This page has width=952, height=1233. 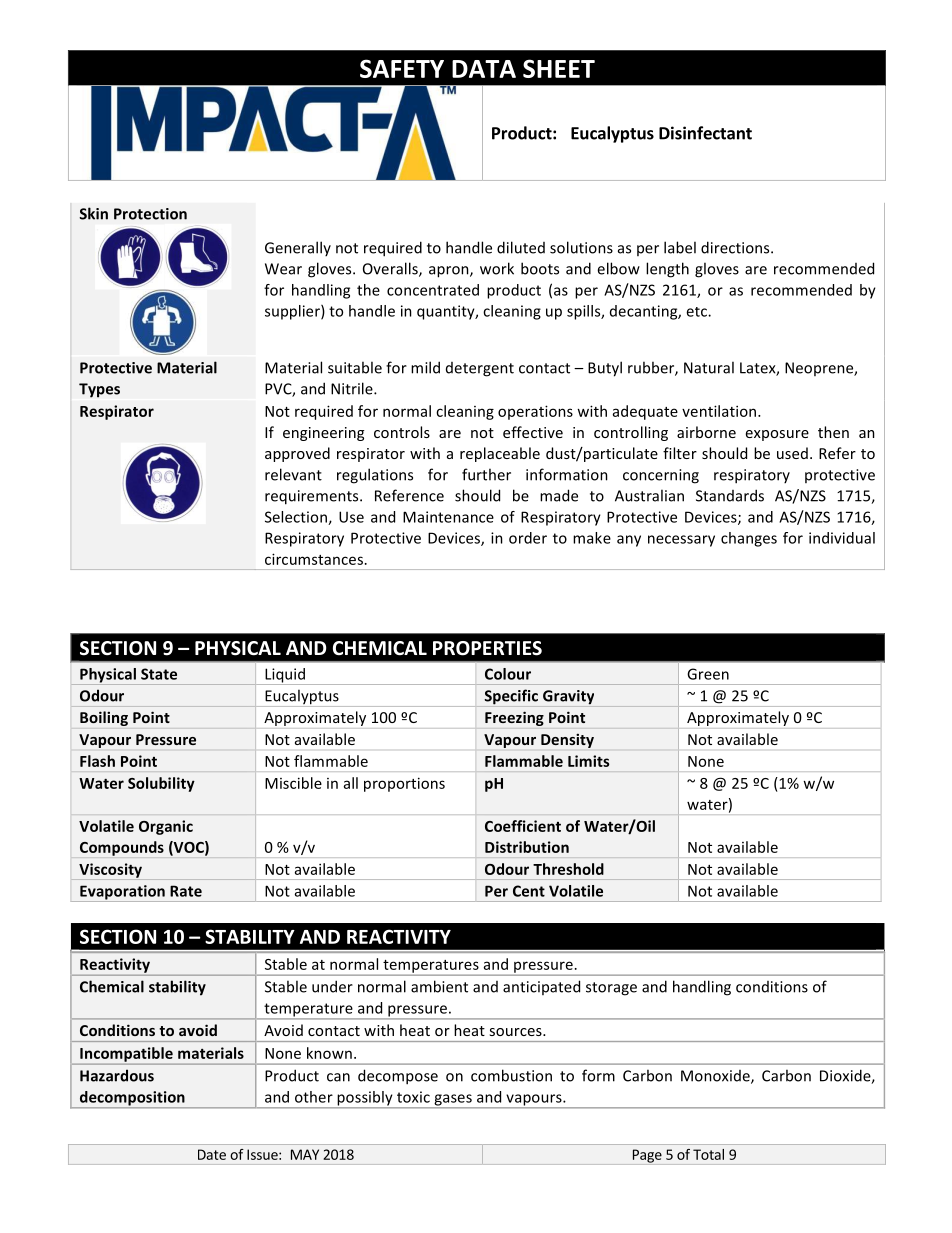 I want to click on Types, so click(x=99, y=390).
